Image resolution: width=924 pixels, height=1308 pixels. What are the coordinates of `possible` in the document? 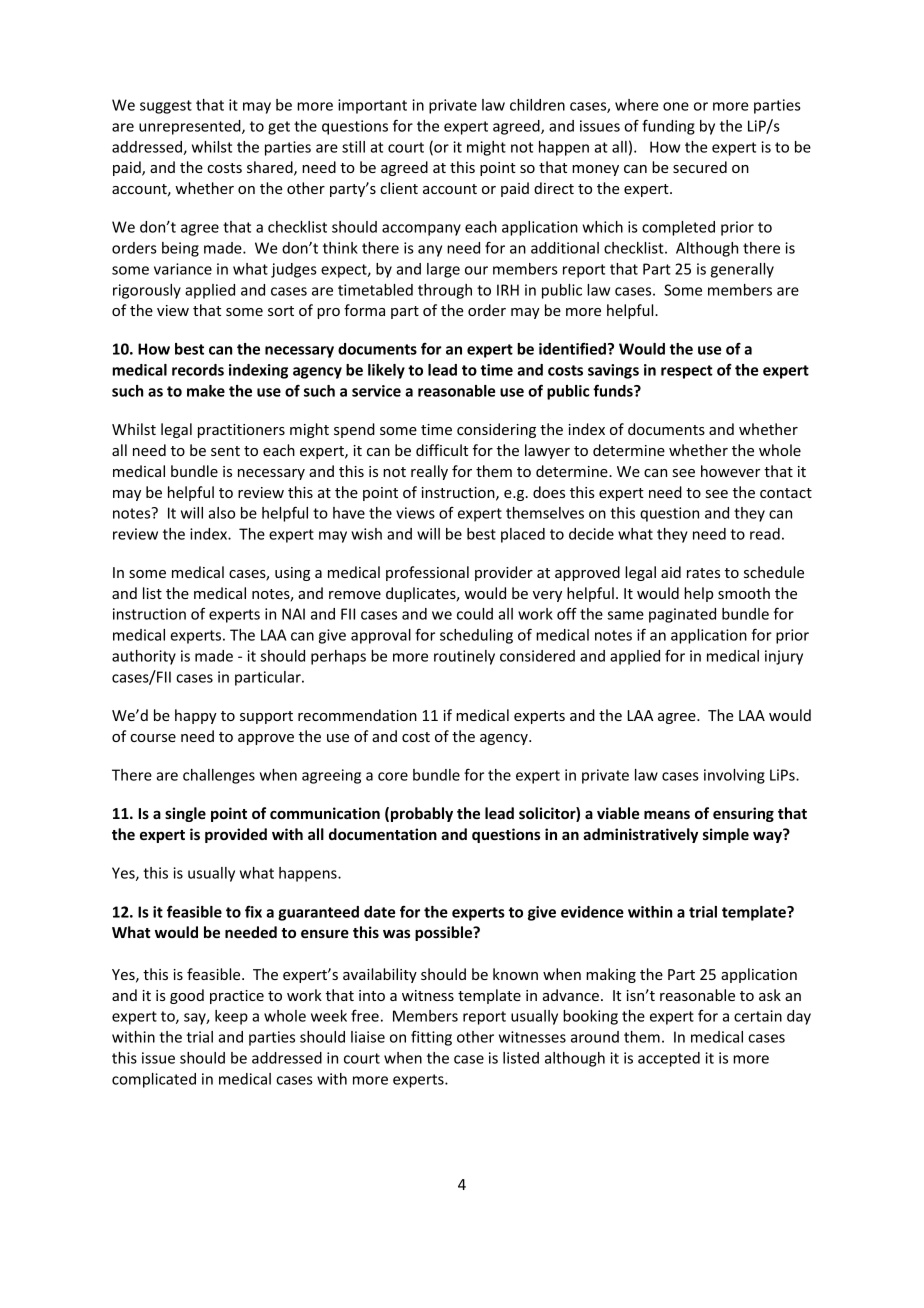 It's located at (445, 933).
